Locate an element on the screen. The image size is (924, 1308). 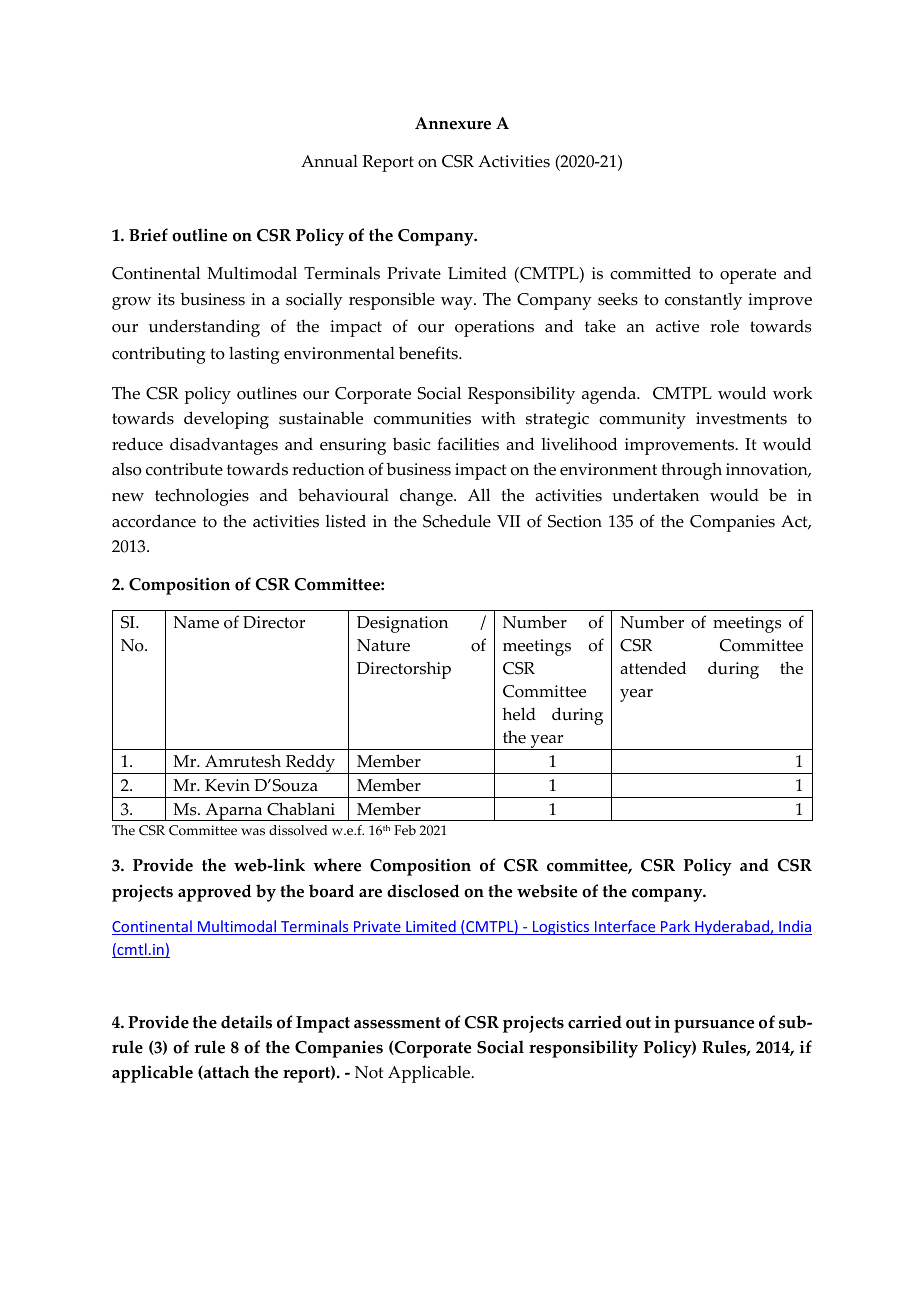
Brief is located at coordinates (148, 235).
